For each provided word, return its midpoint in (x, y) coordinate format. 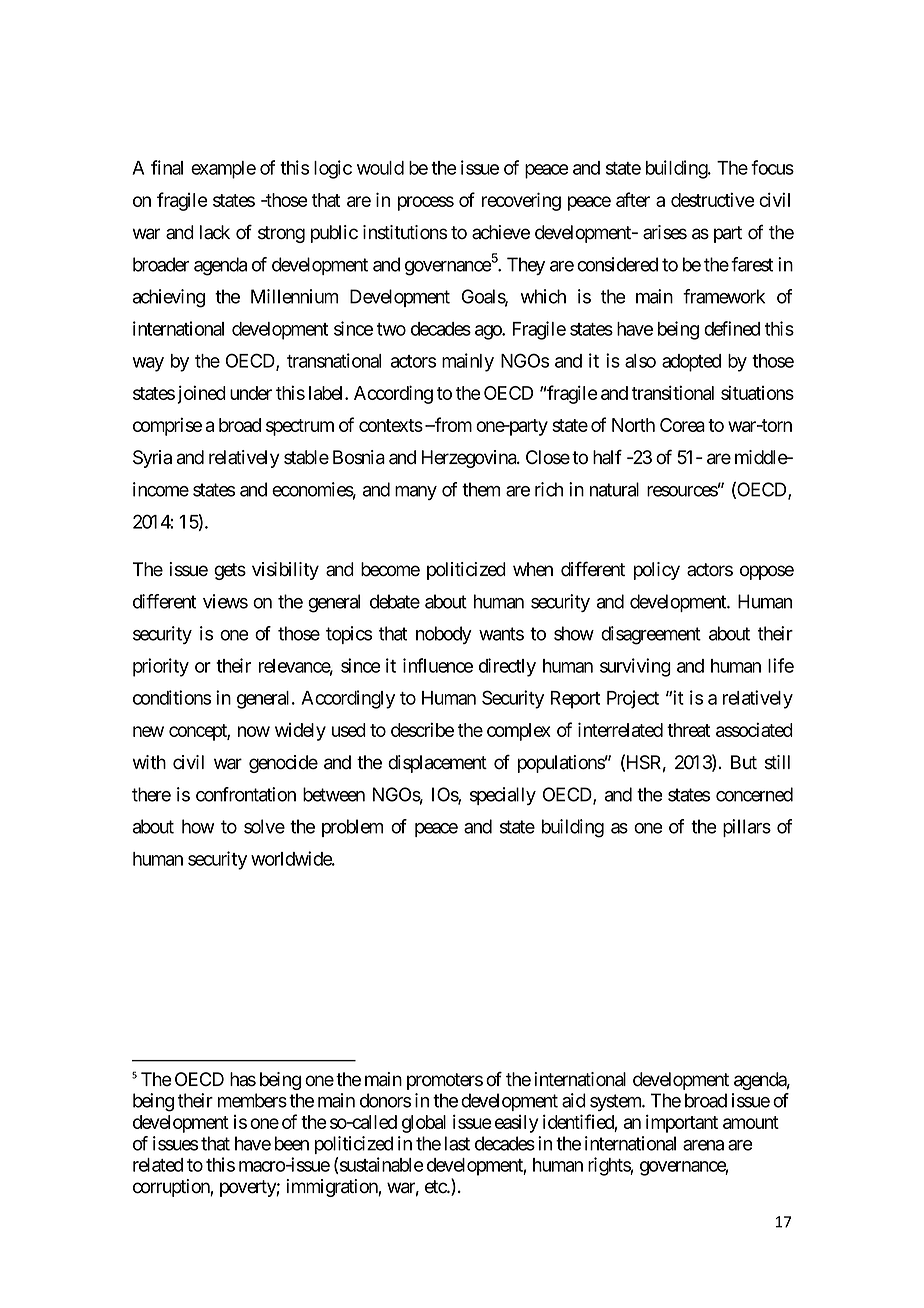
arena (703, 1145)
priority (161, 667)
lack (215, 232)
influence (438, 665)
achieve (501, 232)
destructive (713, 199)
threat (688, 730)
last (457, 1143)
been (292, 1143)
